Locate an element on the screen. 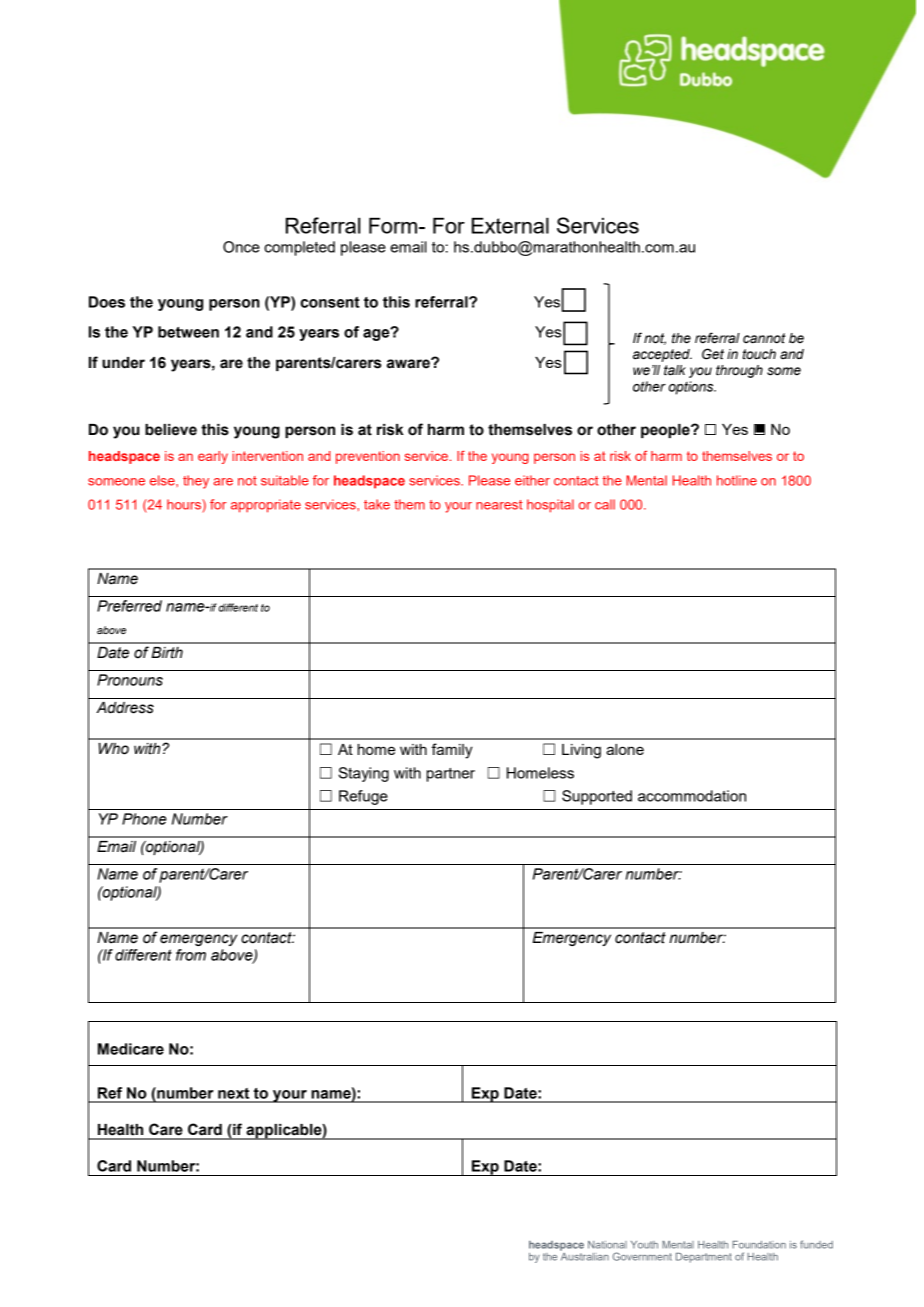  nearest is located at coordinates (499, 505).
